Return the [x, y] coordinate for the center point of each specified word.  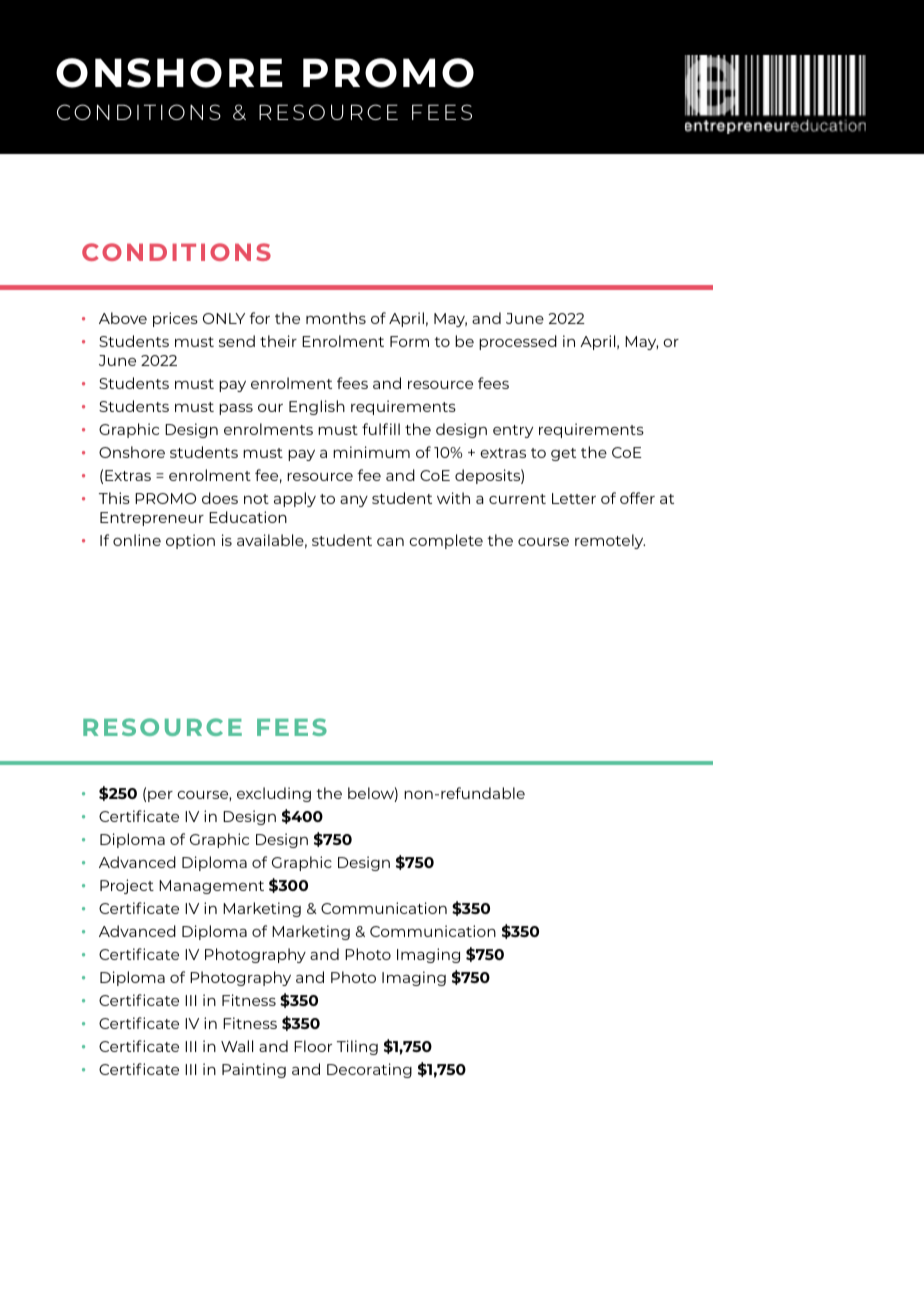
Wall [237, 1046]
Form [409, 341]
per [160, 796]
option [190, 541]
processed [518, 342]
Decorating [369, 1070]
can [390, 542]
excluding [274, 794]
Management [211, 887]
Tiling [357, 1047]
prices [175, 319]
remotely [610, 541]
